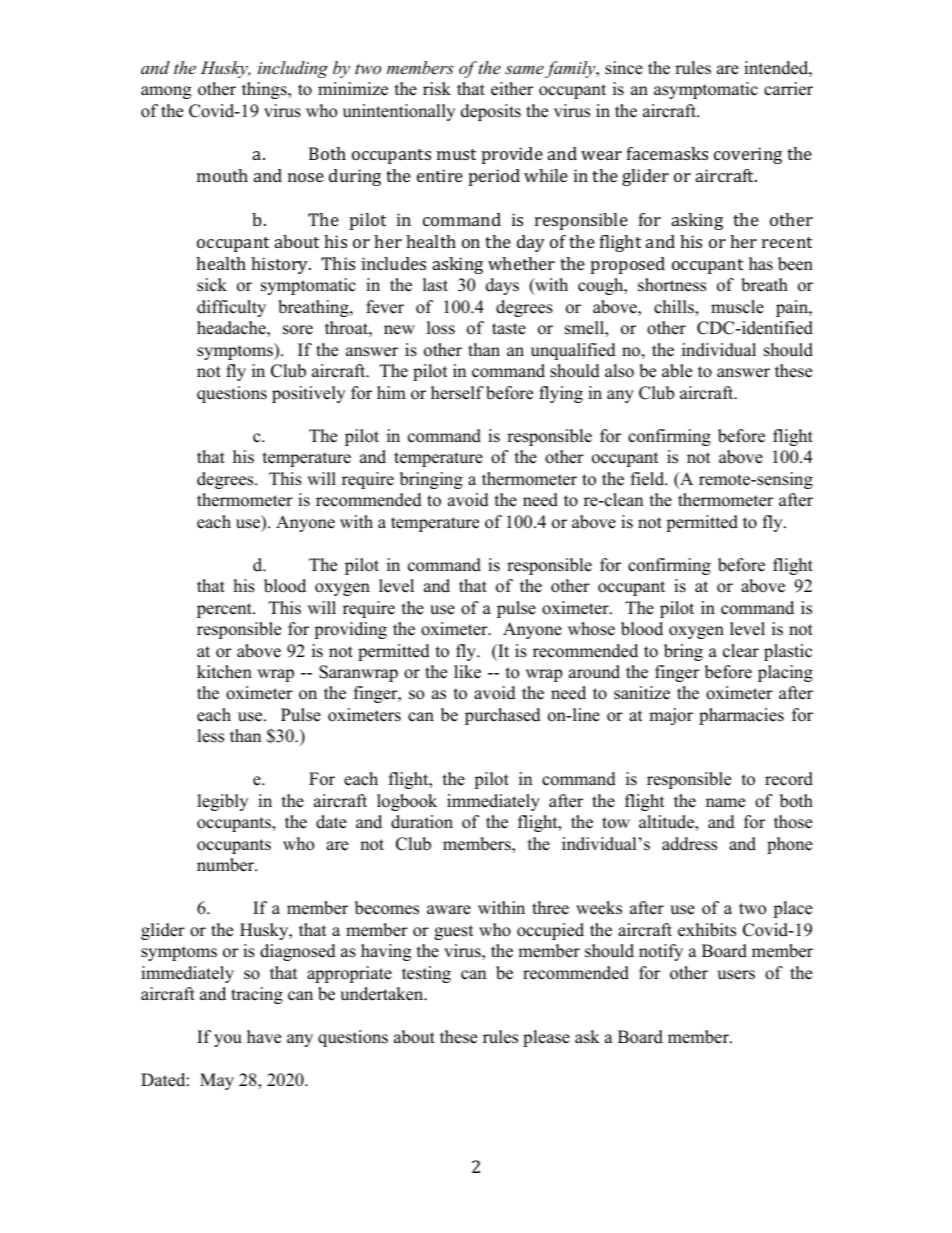  I want to click on difficulty, so click(231, 308).
